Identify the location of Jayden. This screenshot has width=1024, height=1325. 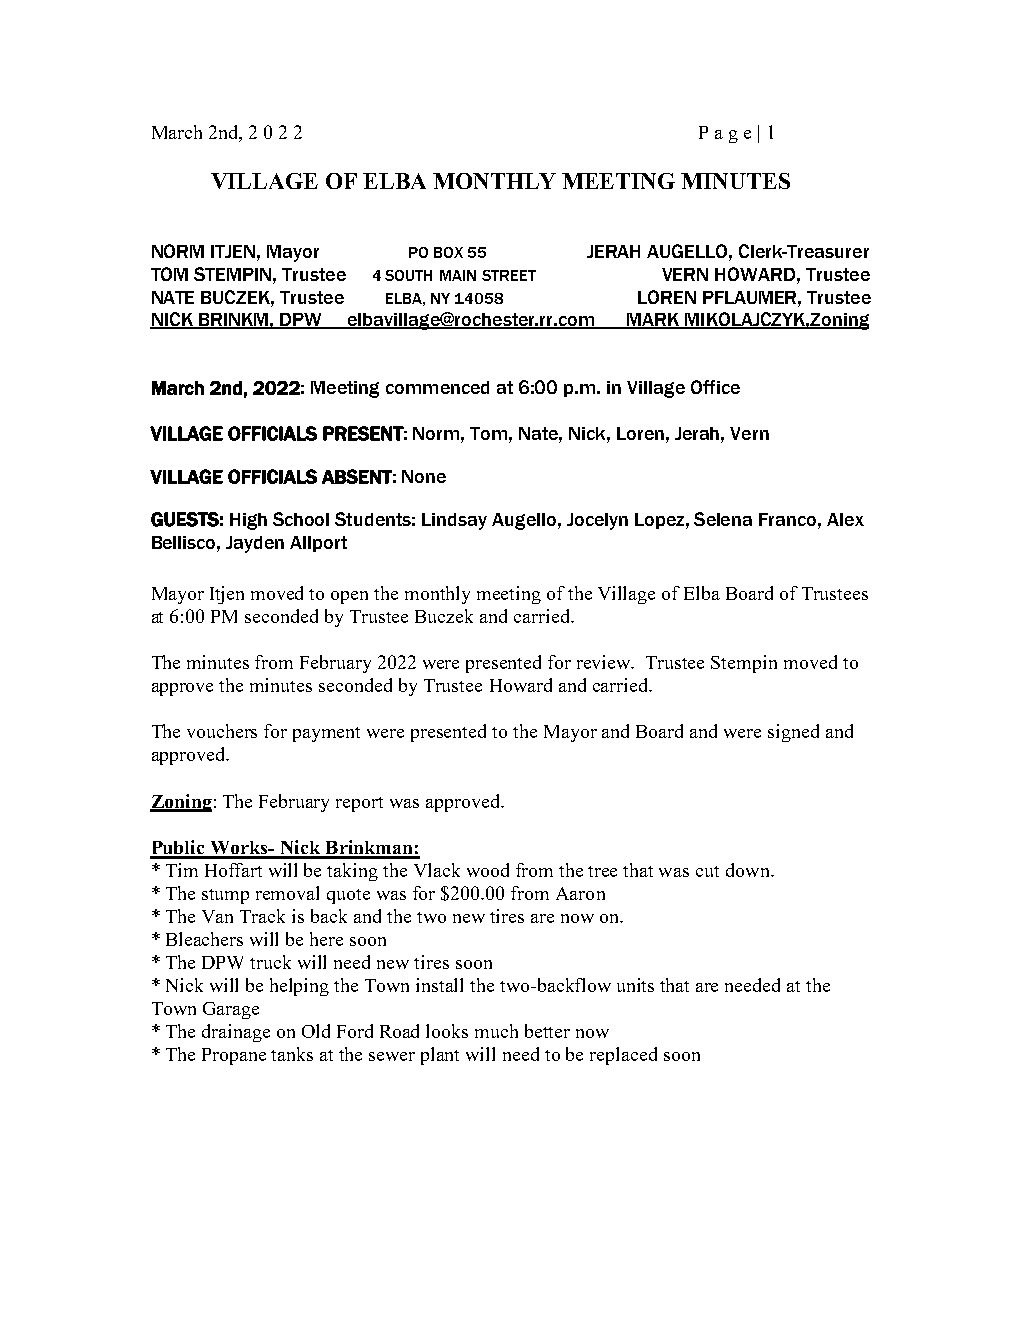
(255, 544).
